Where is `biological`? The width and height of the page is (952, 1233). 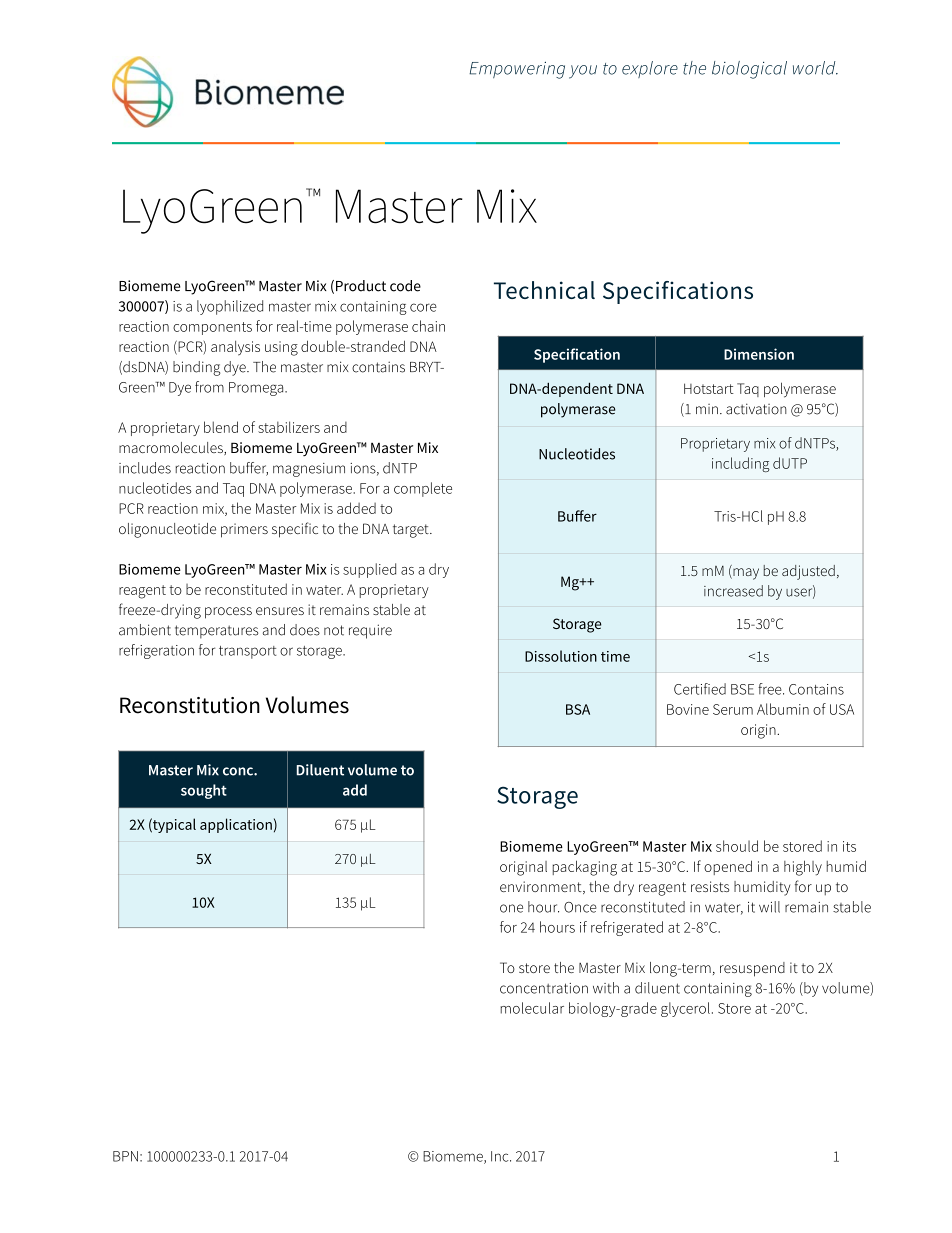 biological is located at coordinates (749, 70).
